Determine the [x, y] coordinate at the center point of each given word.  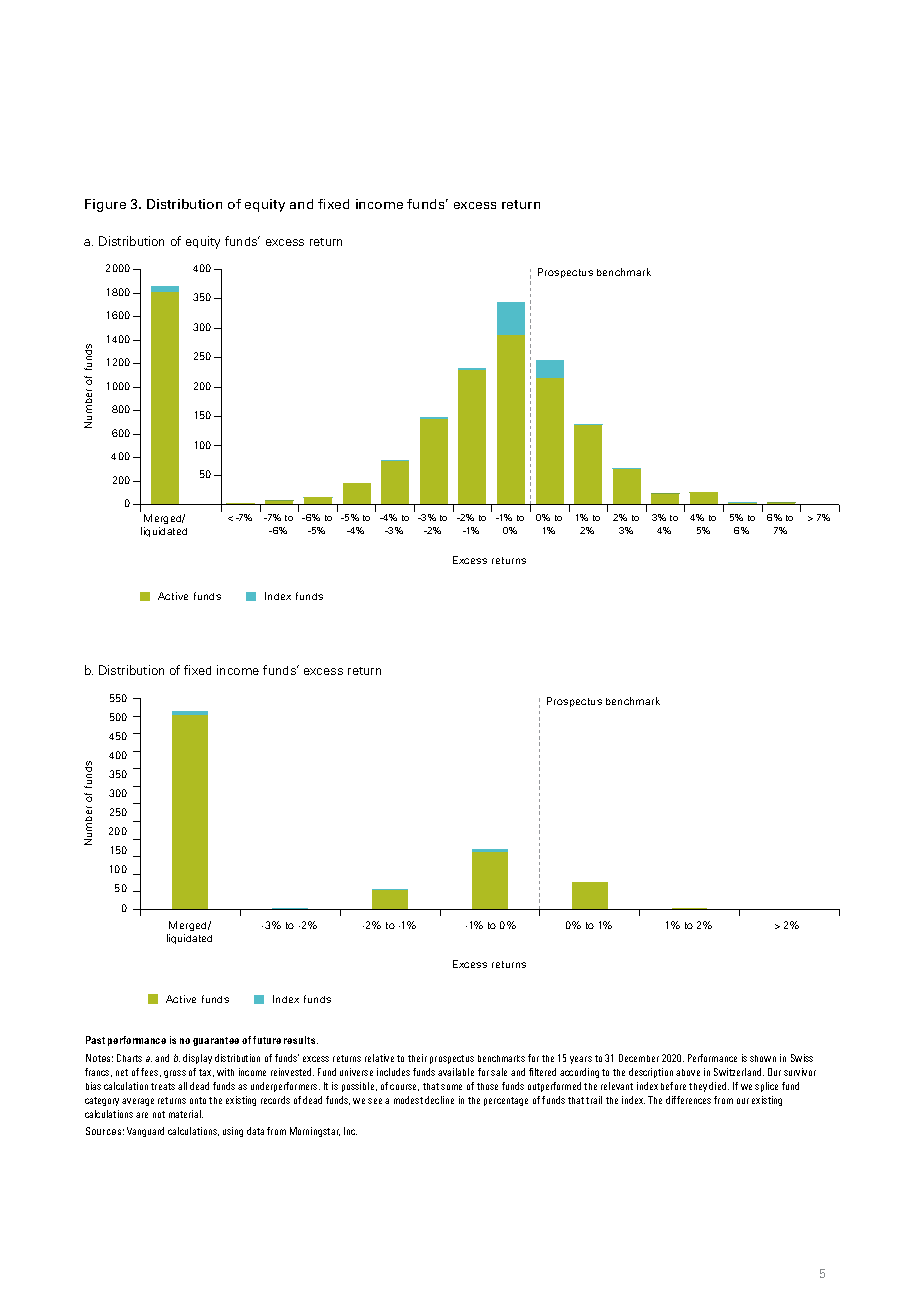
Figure [105, 205]
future [267, 1040]
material [186, 1114]
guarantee [216, 1041]
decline [439, 1100]
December [639, 1058]
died [719, 1086]
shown [763, 1058]
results [301, 1040]
